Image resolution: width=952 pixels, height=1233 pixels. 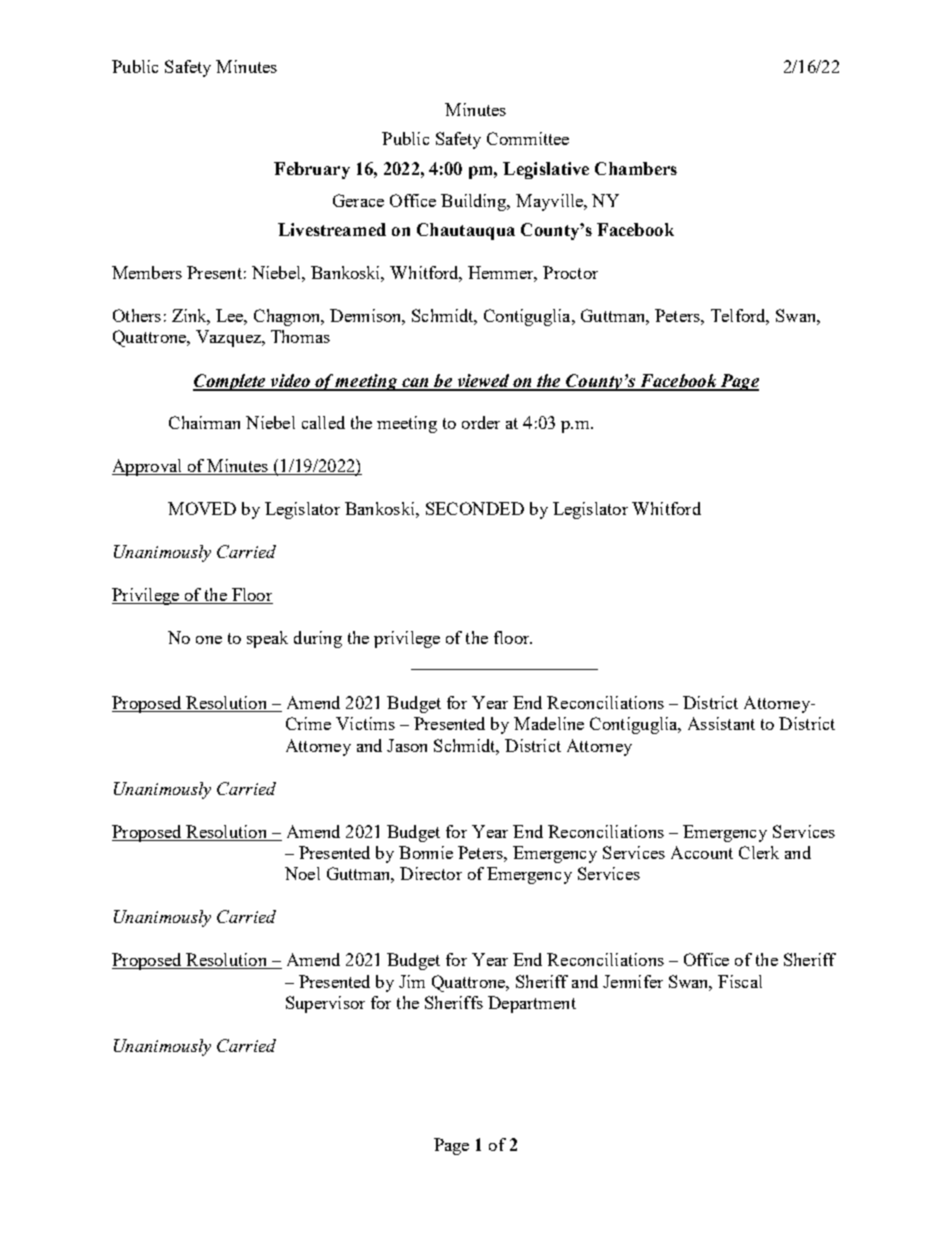 I want to click on Building, so click(x=475, y=202).
